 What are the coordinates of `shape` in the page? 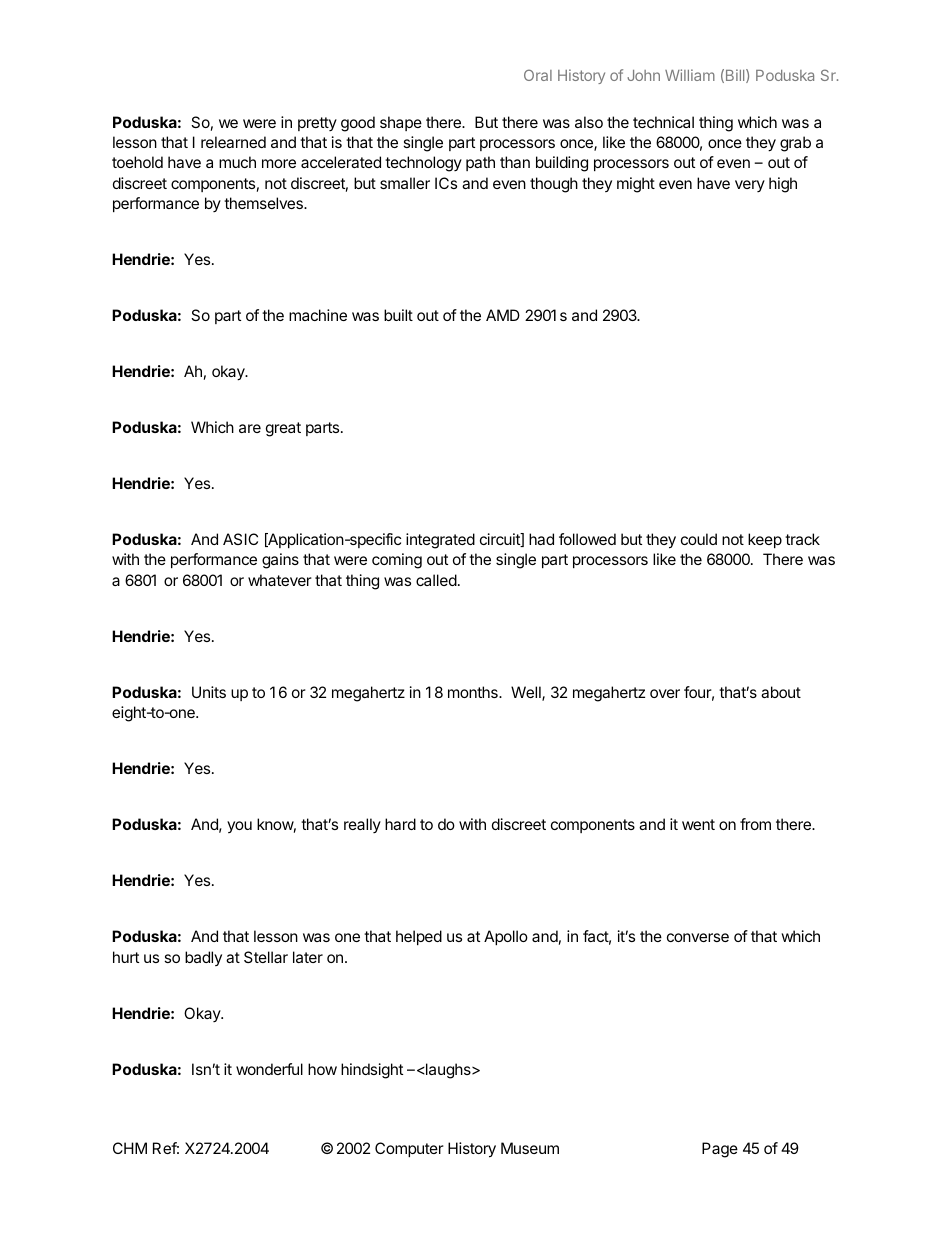 It's located at (401, 123).
